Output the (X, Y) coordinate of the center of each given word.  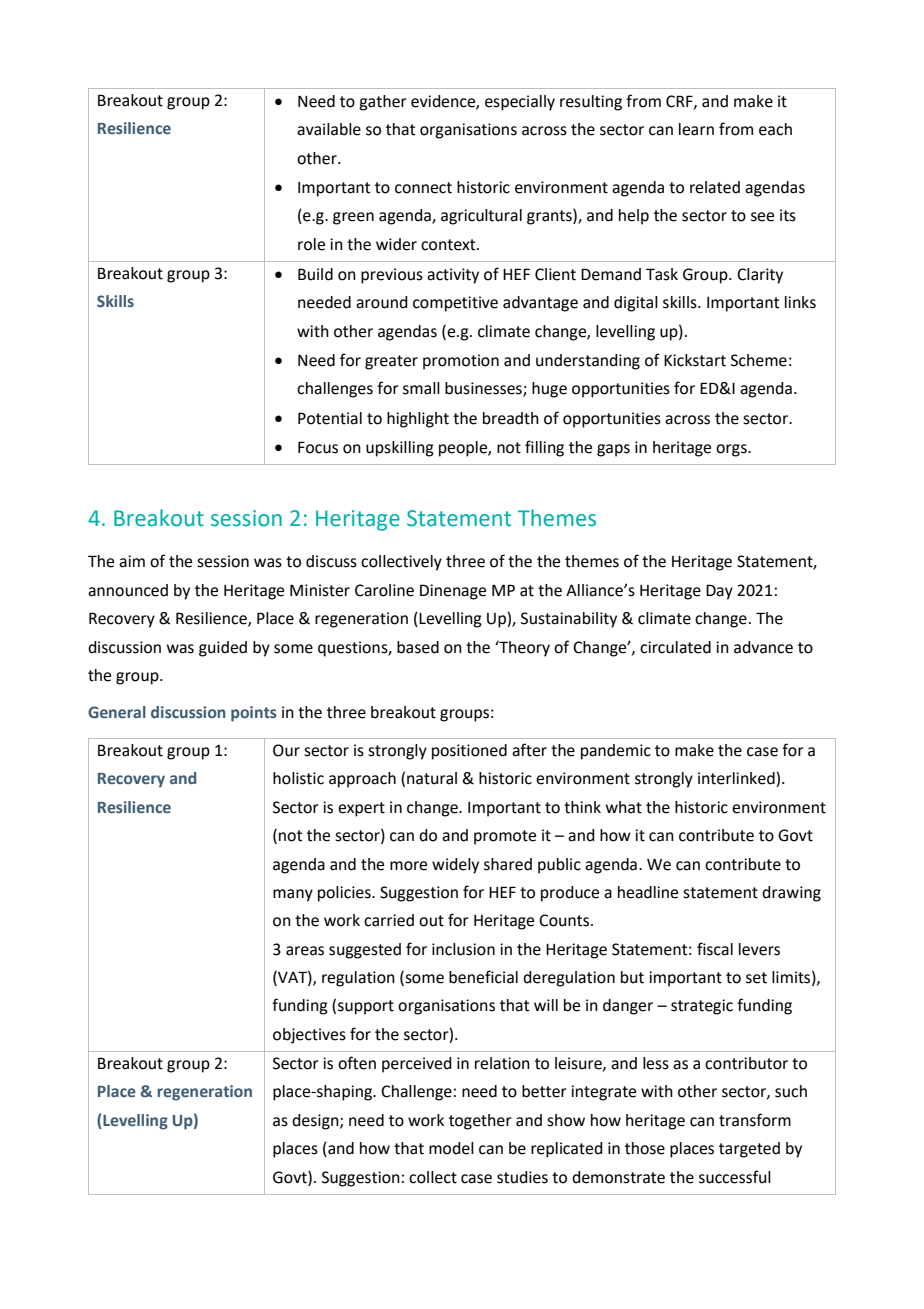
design (316, 1122)
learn (696, 129)
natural (432, 778)
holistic (298, 778)
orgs (732, 450)
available (329, 129)
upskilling (400, 449)
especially (520, 103)
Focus (318, 447)
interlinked (737, 779)
